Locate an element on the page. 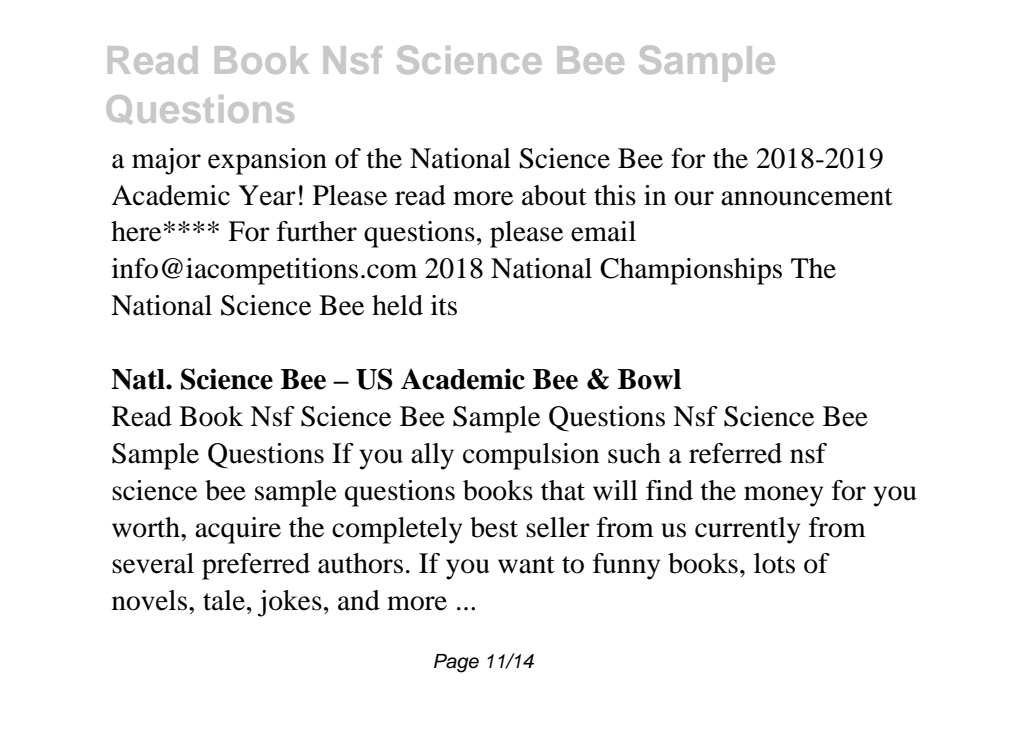  Page is located at coordinates (456, 663).
